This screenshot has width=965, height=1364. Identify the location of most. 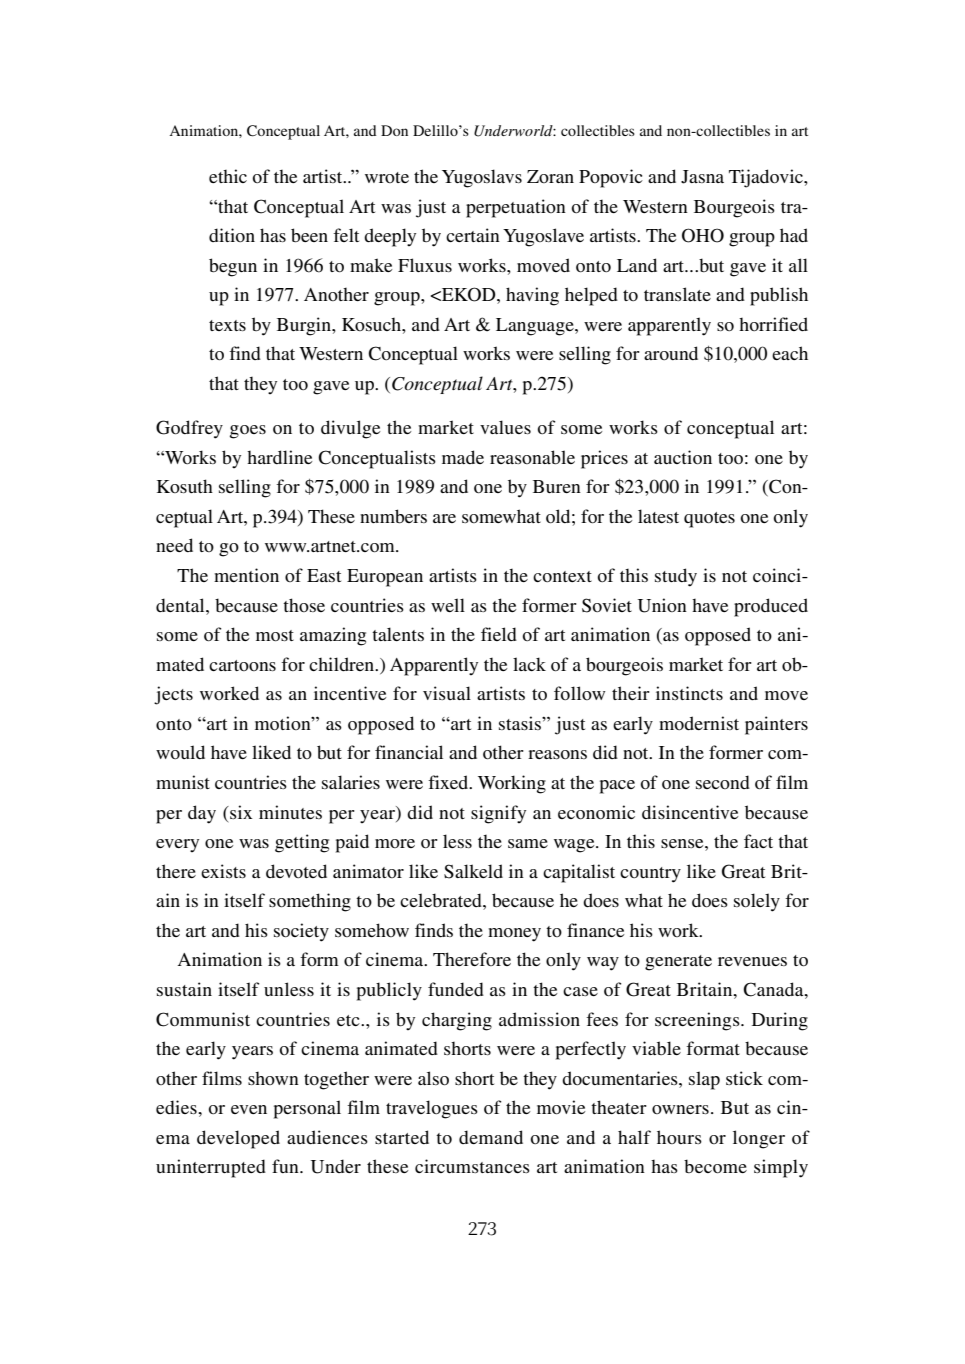
(275, 636).
